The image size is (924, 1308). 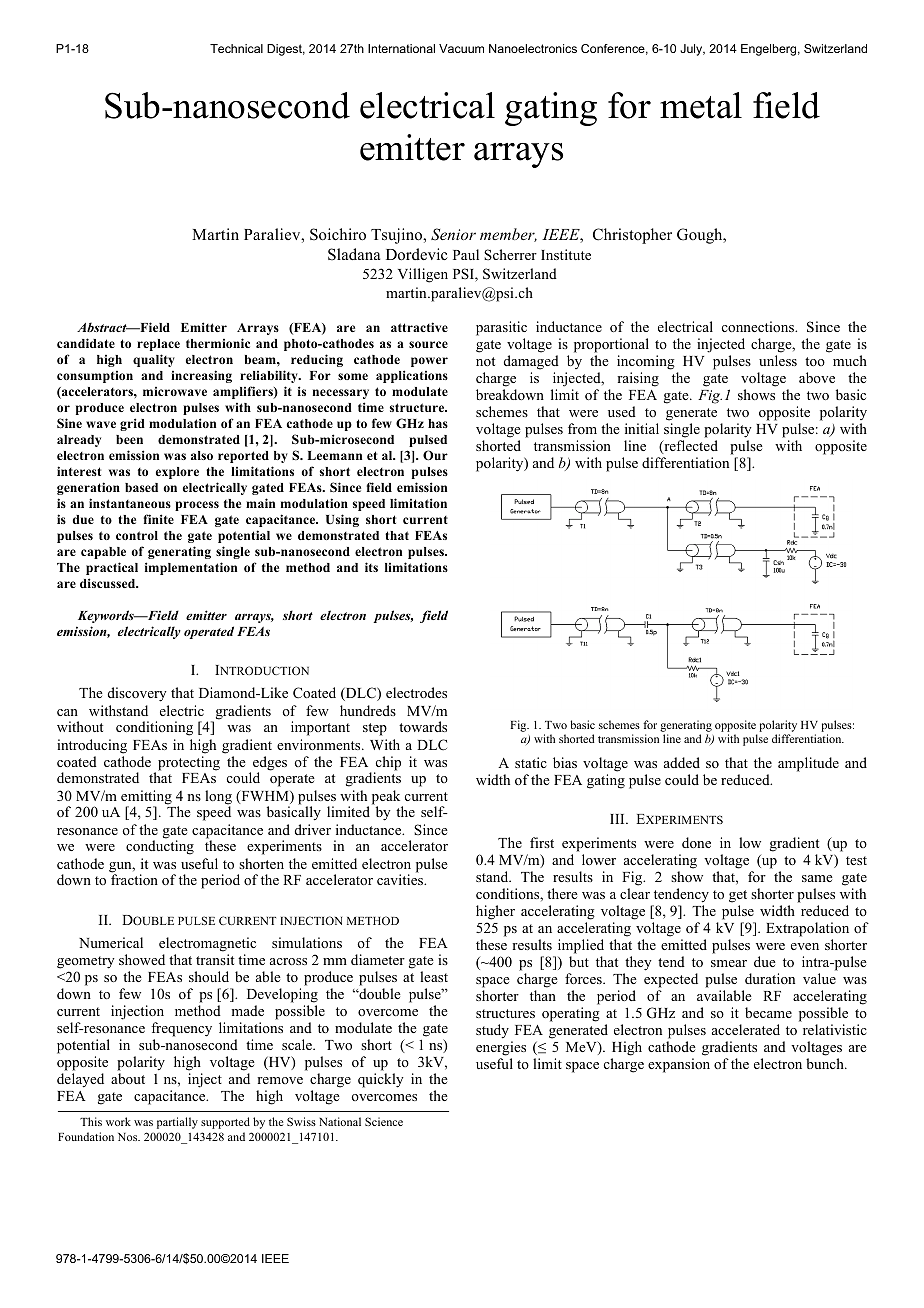 I want to click on implementation, so click(x=191, y=568).
